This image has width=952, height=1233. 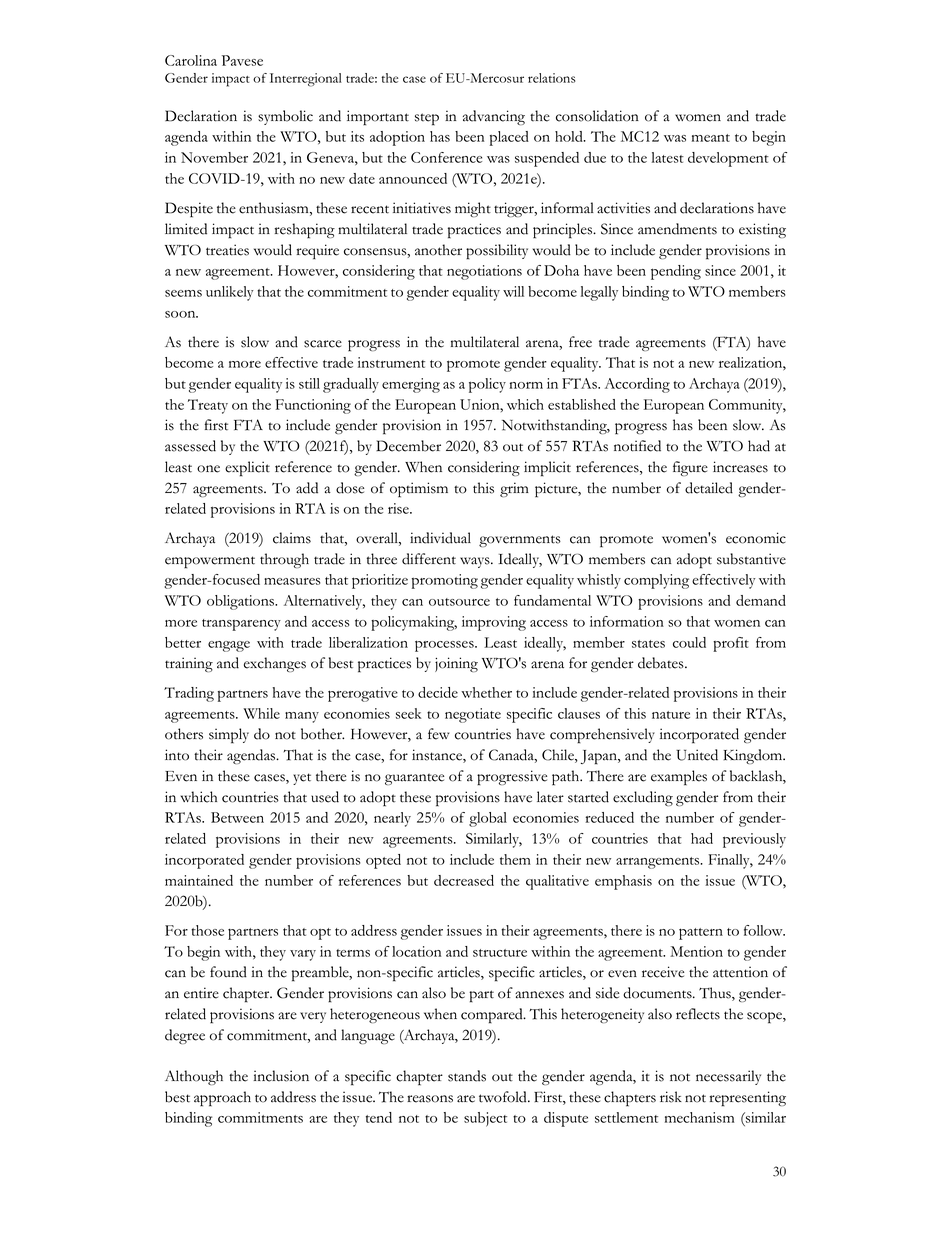 What do you see at coordinates (229, 736) in the image?
I see `simply` at bounding box center [229, 736].
